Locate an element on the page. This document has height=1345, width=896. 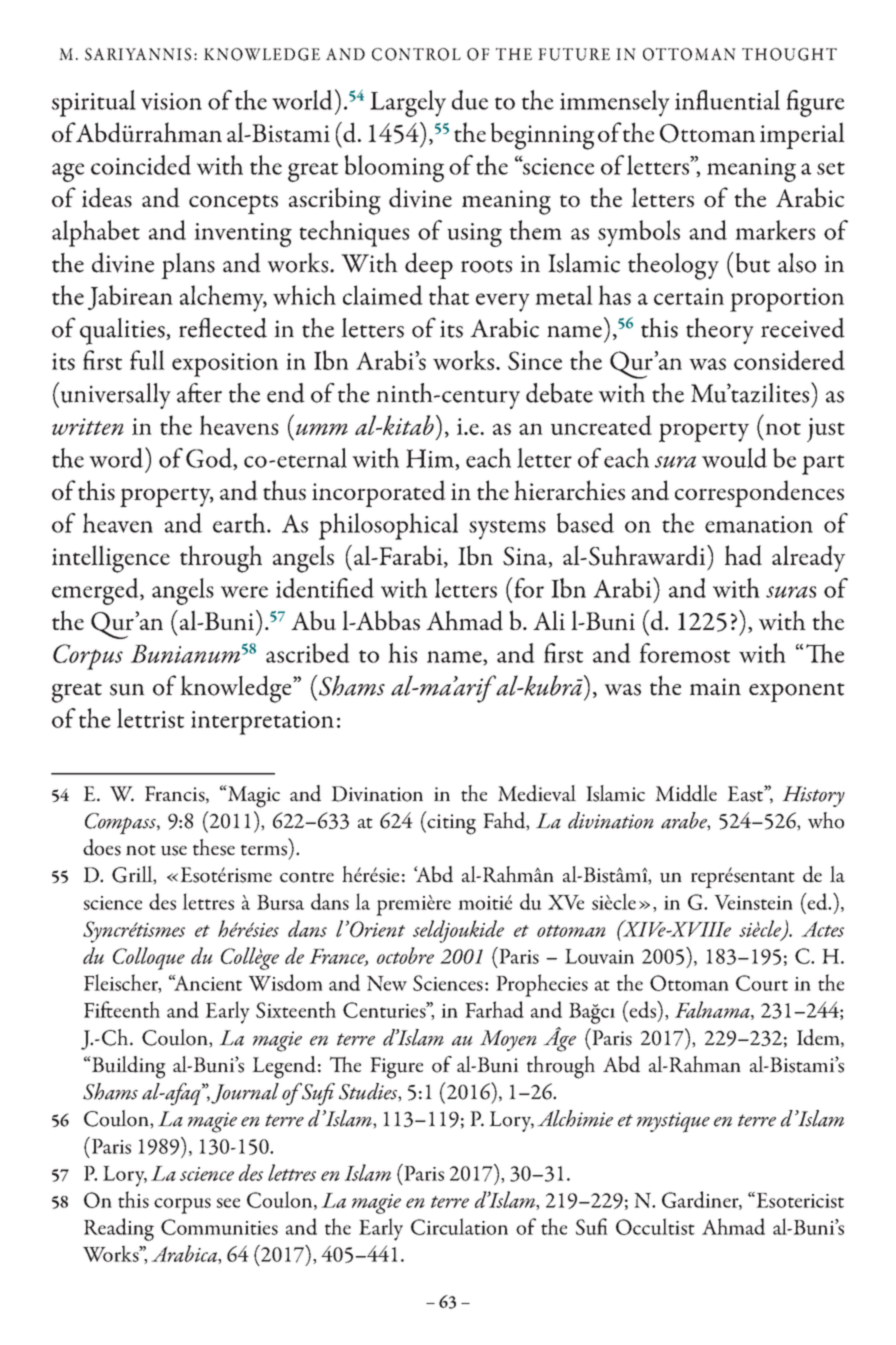
Actes is located at coordinates (822, 929).
